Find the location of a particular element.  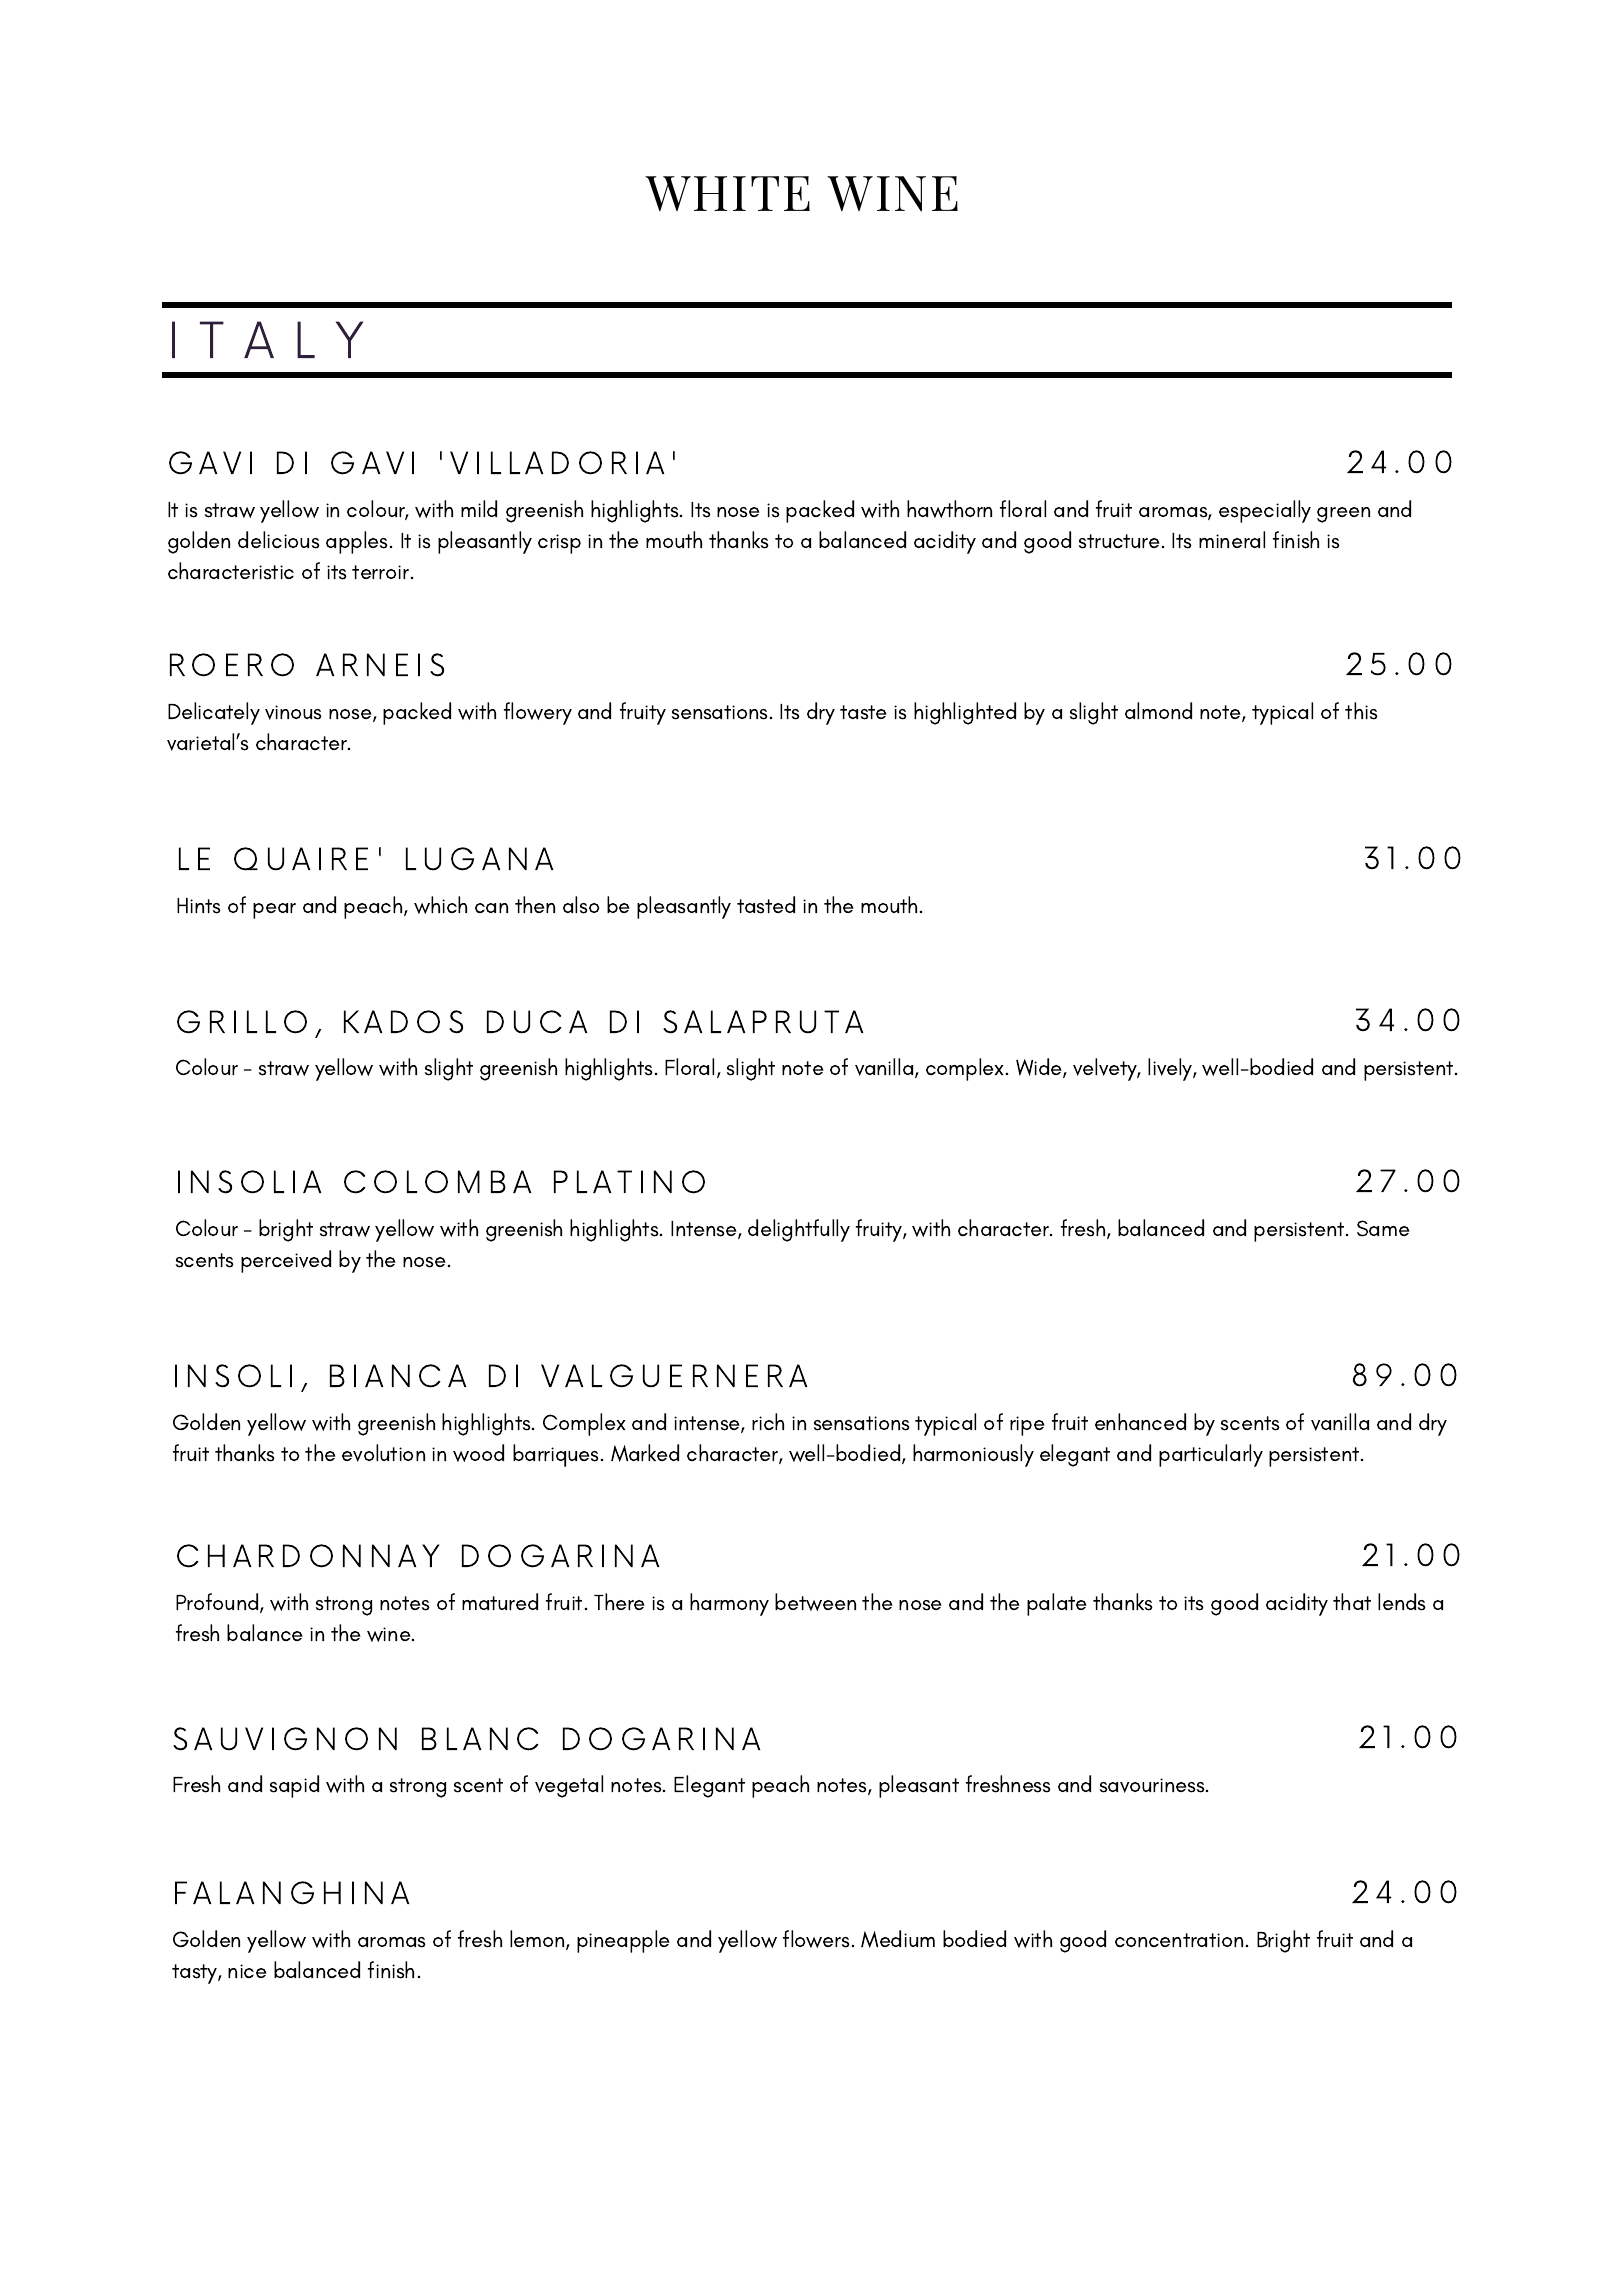

especially is located at coordinates (1265, 511).
